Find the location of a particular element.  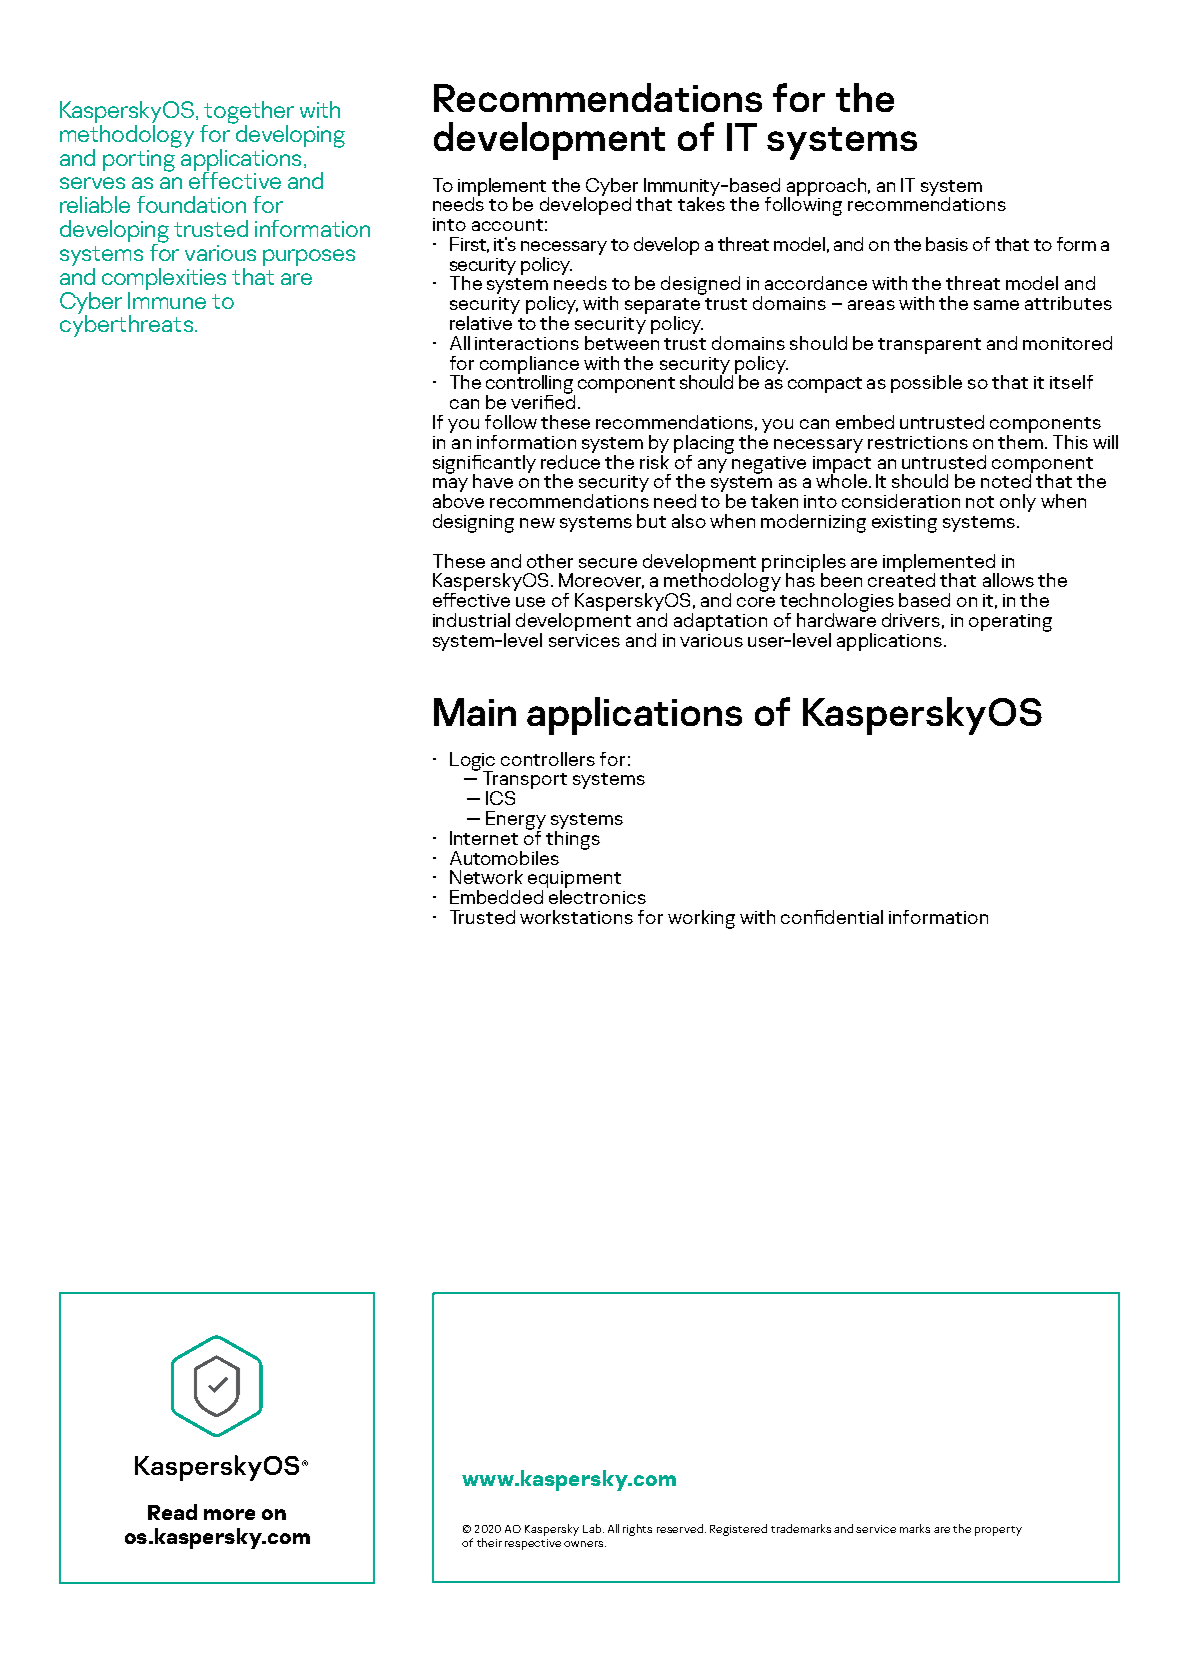

property is located at coordinates (998, 1531).
